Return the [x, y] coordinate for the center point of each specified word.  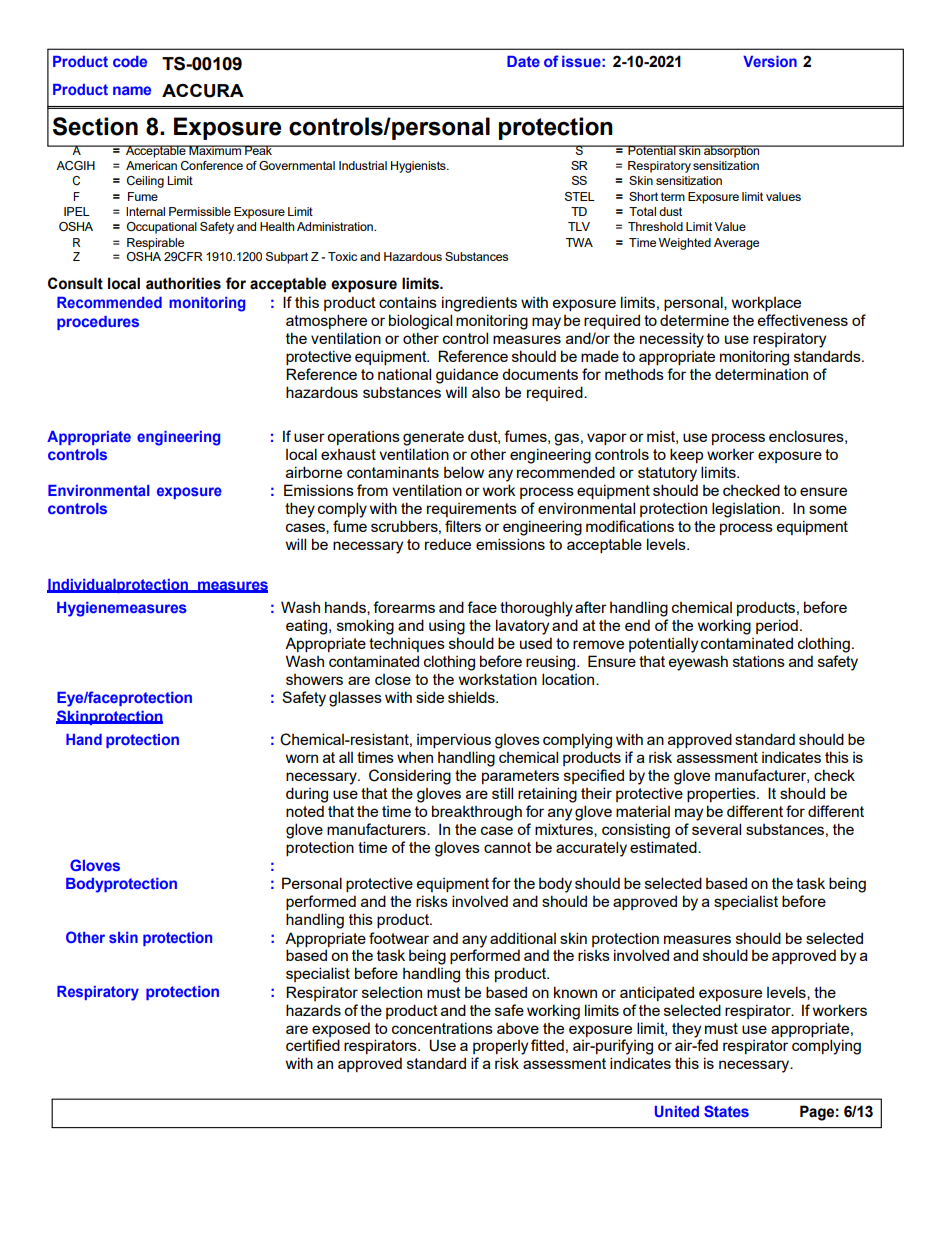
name [132, 90]
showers [314, 679]
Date [523, 61]
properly [500, 1047]
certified [313, 1045]
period [777, 626]
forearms [404, 607]
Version [770, 61]
